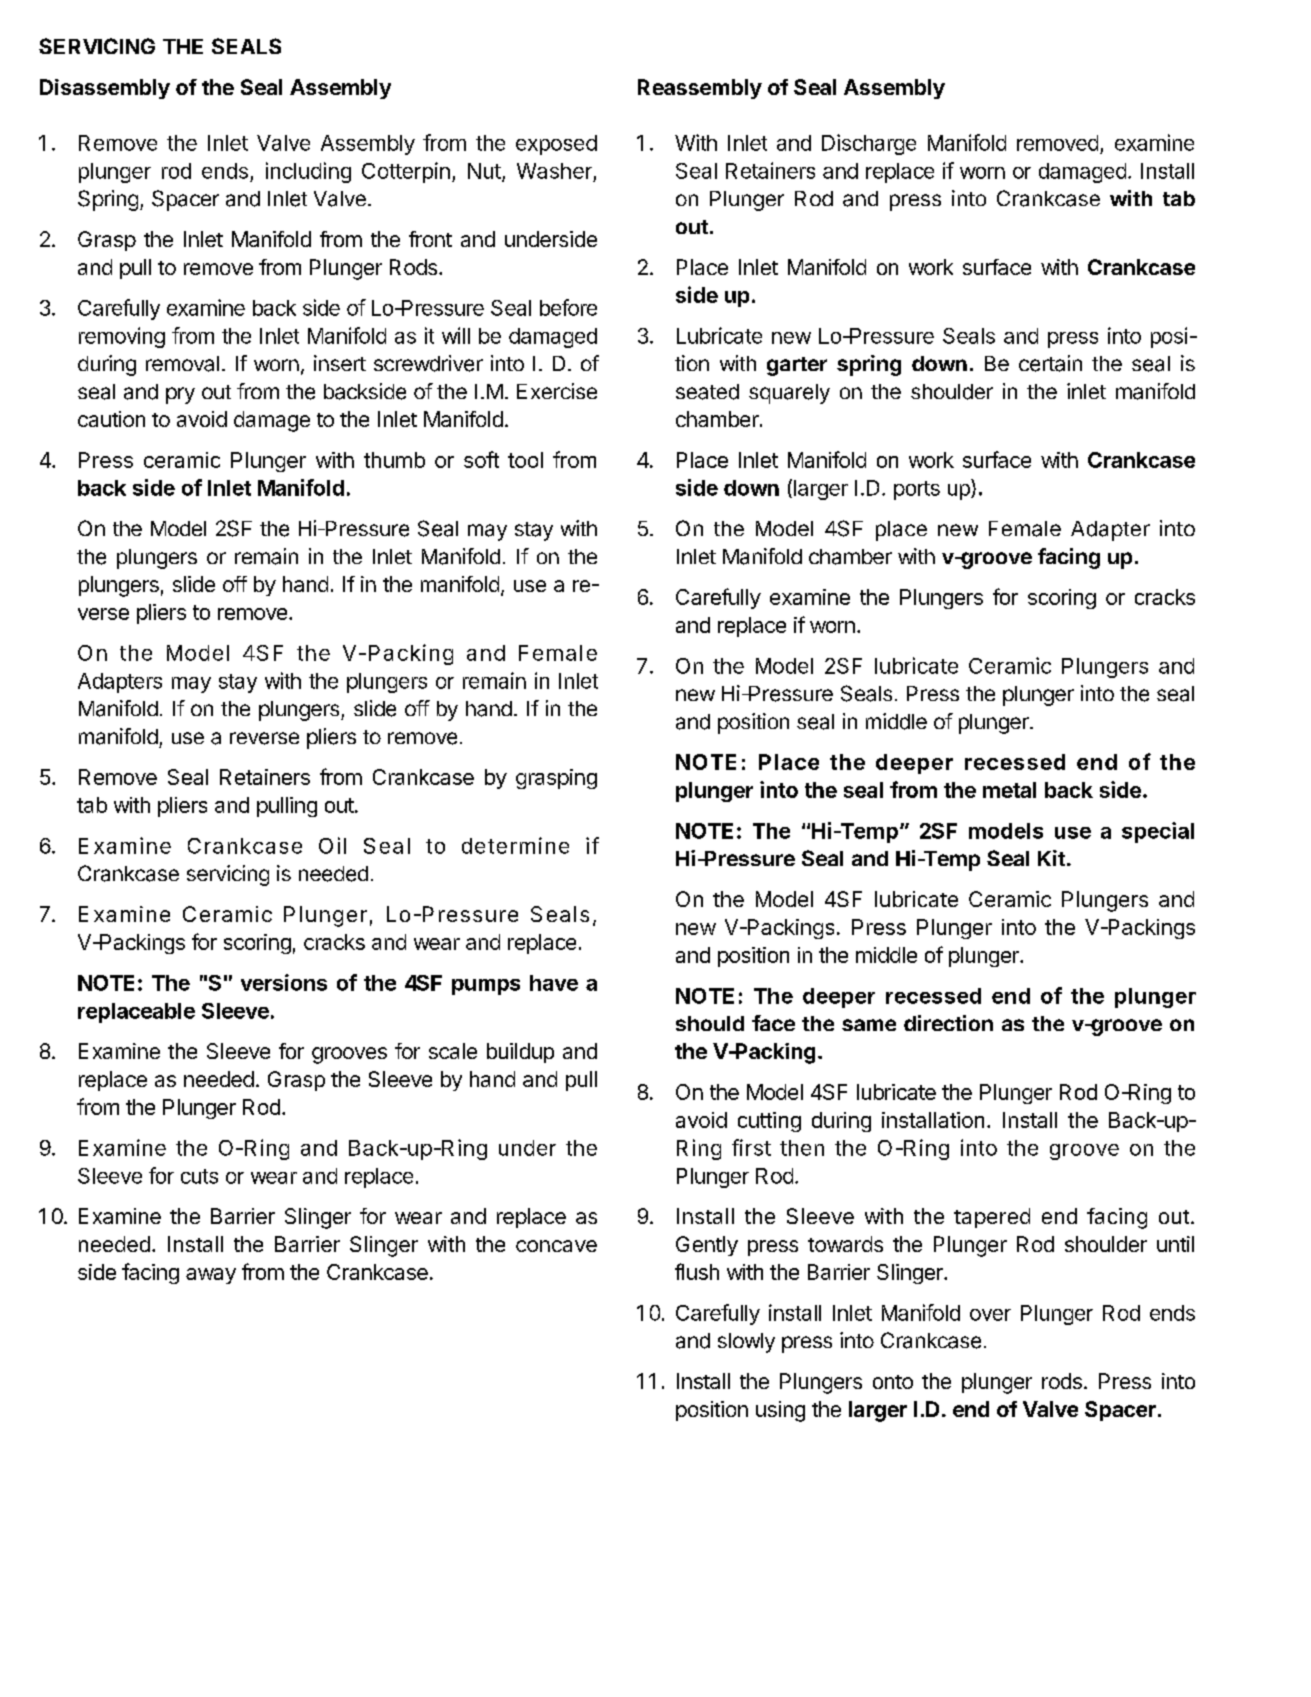  I want to click on determine, so click(515, 845).
